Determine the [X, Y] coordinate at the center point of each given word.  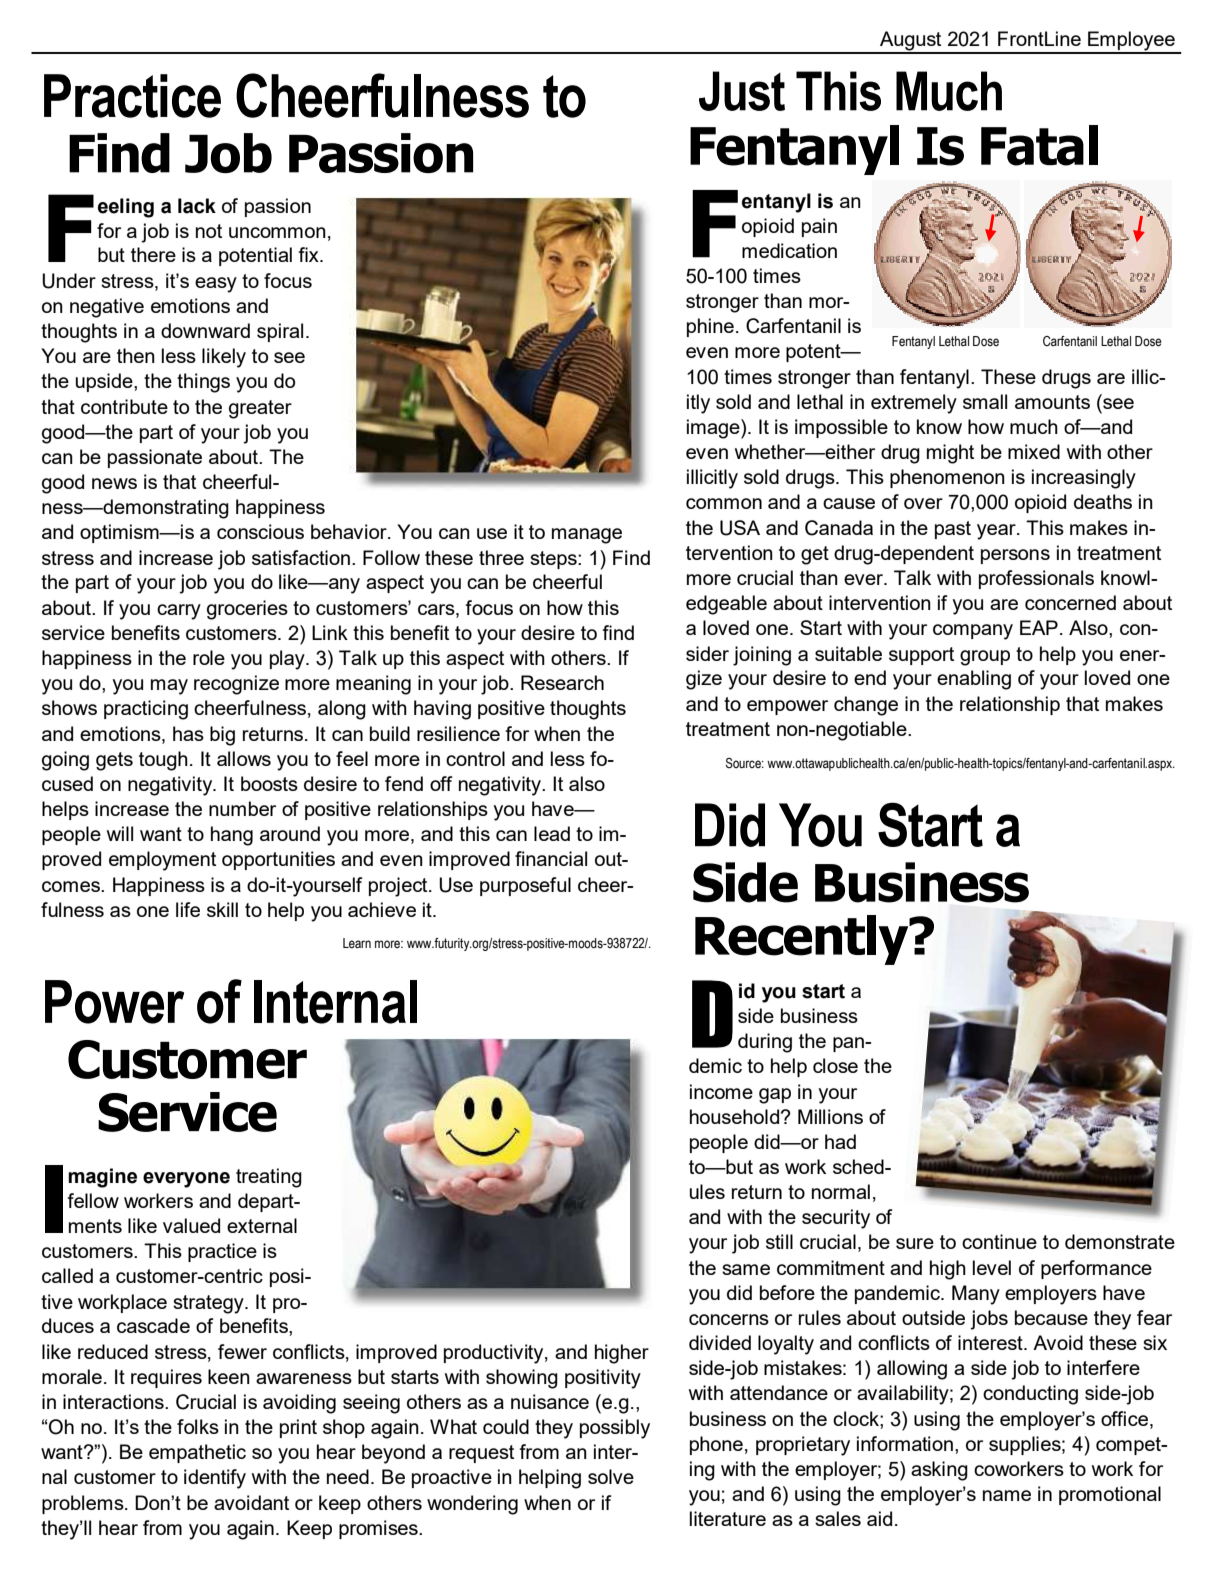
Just [742, 91]
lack [197, 206]
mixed [1034, 451]
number [242, 808]
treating [269, 1178]
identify [215, 1479]
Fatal [1039, 145]
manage [587, 536]
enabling [974, 680]
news [114, 483]
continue [999, 1241]
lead [552, 833]
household [734, 1116]
